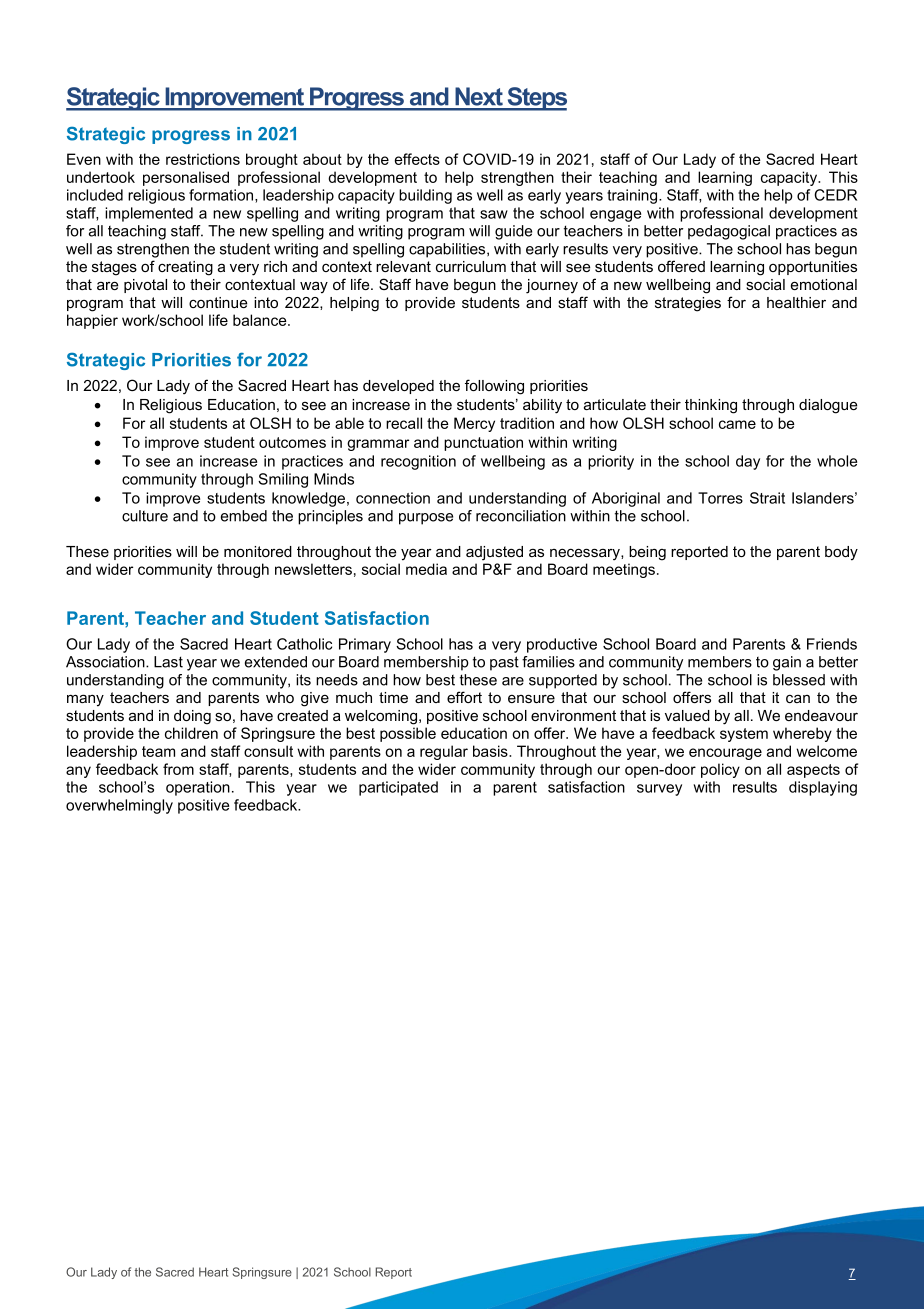 This screenshot has height=1309, width=924. What do you see at coordinates (504, 663) in the screenshot?
I see `past` at bounding box center [504, 663].
